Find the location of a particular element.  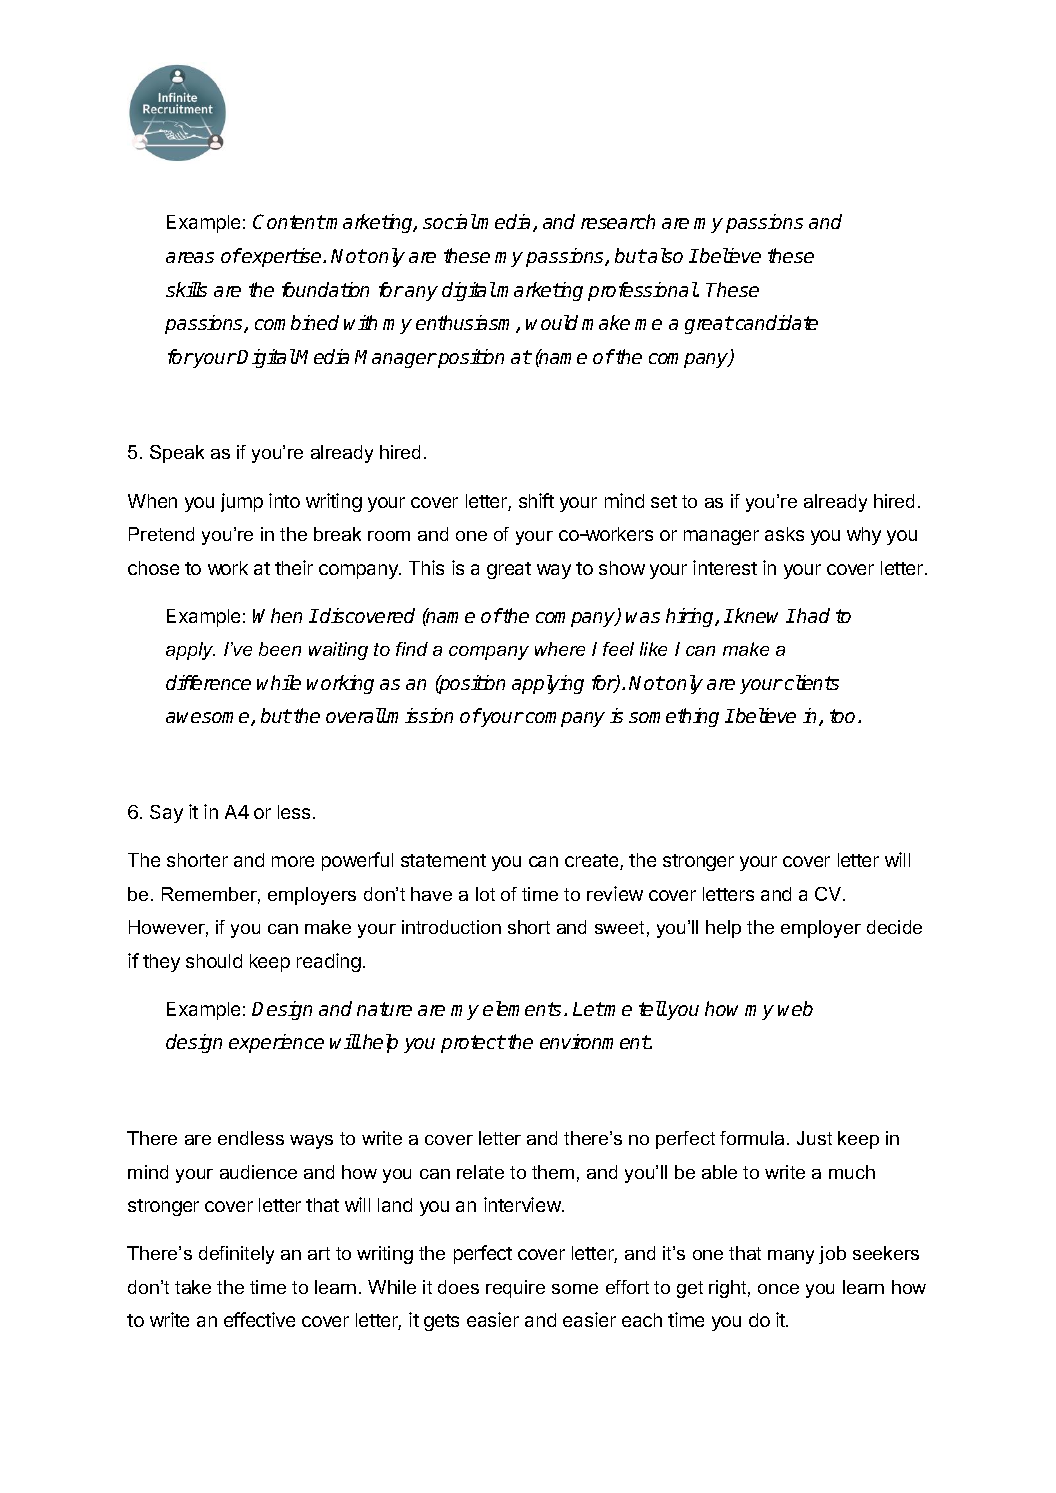

social is located at coordinates (450, 221).
